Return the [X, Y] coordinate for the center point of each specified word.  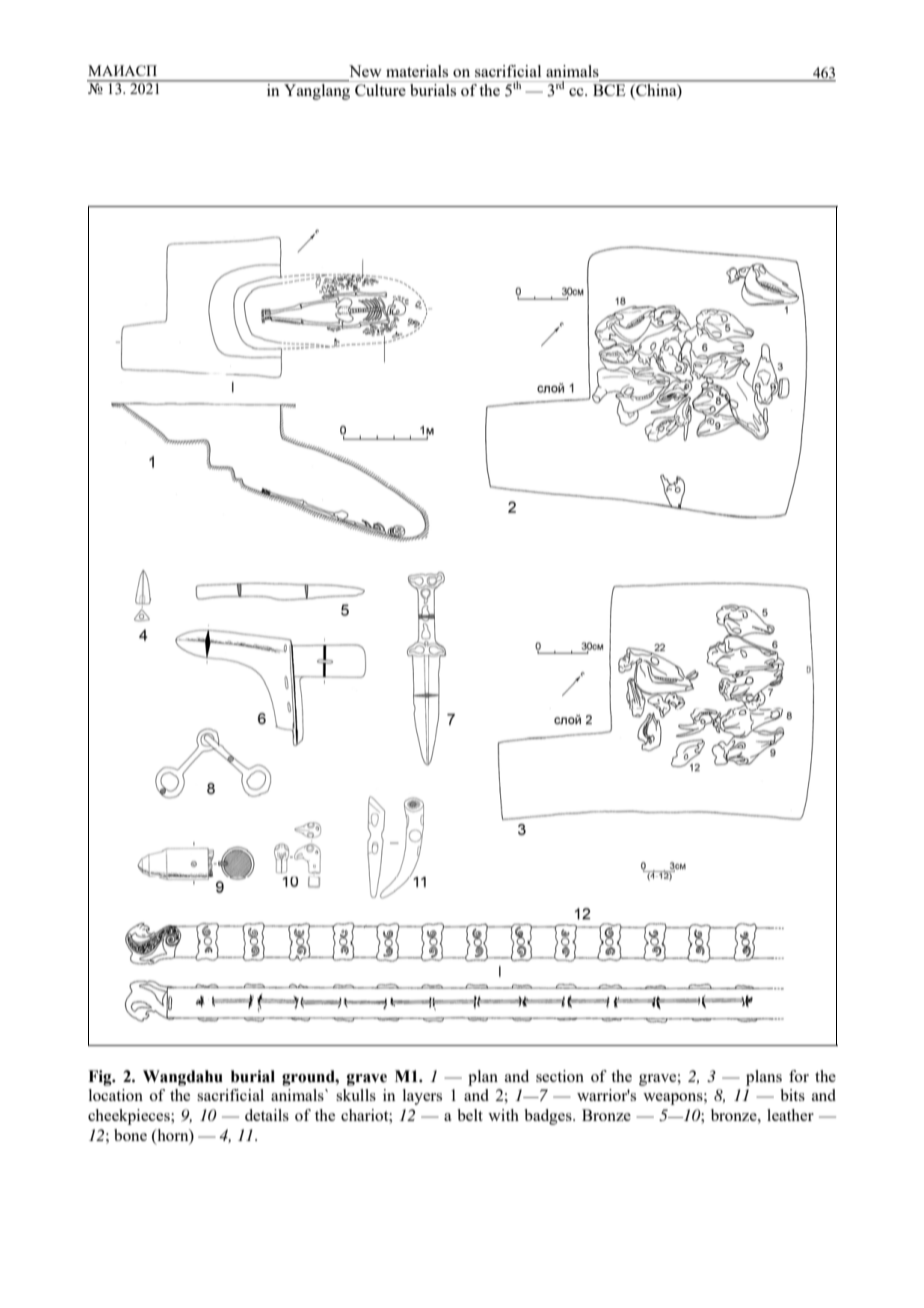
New [365, 71]
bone [130, 1135]
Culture [380, 90]
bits [793, 1095]
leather [790, 1115]
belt [470, 1115]
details [267, 1115]
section [560, 1076]
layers [422, 1097]
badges [549, 1117]
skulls [356, 1095]
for [799, 1076]
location [116, 1095]
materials [417, 71]
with [503, 1115]
